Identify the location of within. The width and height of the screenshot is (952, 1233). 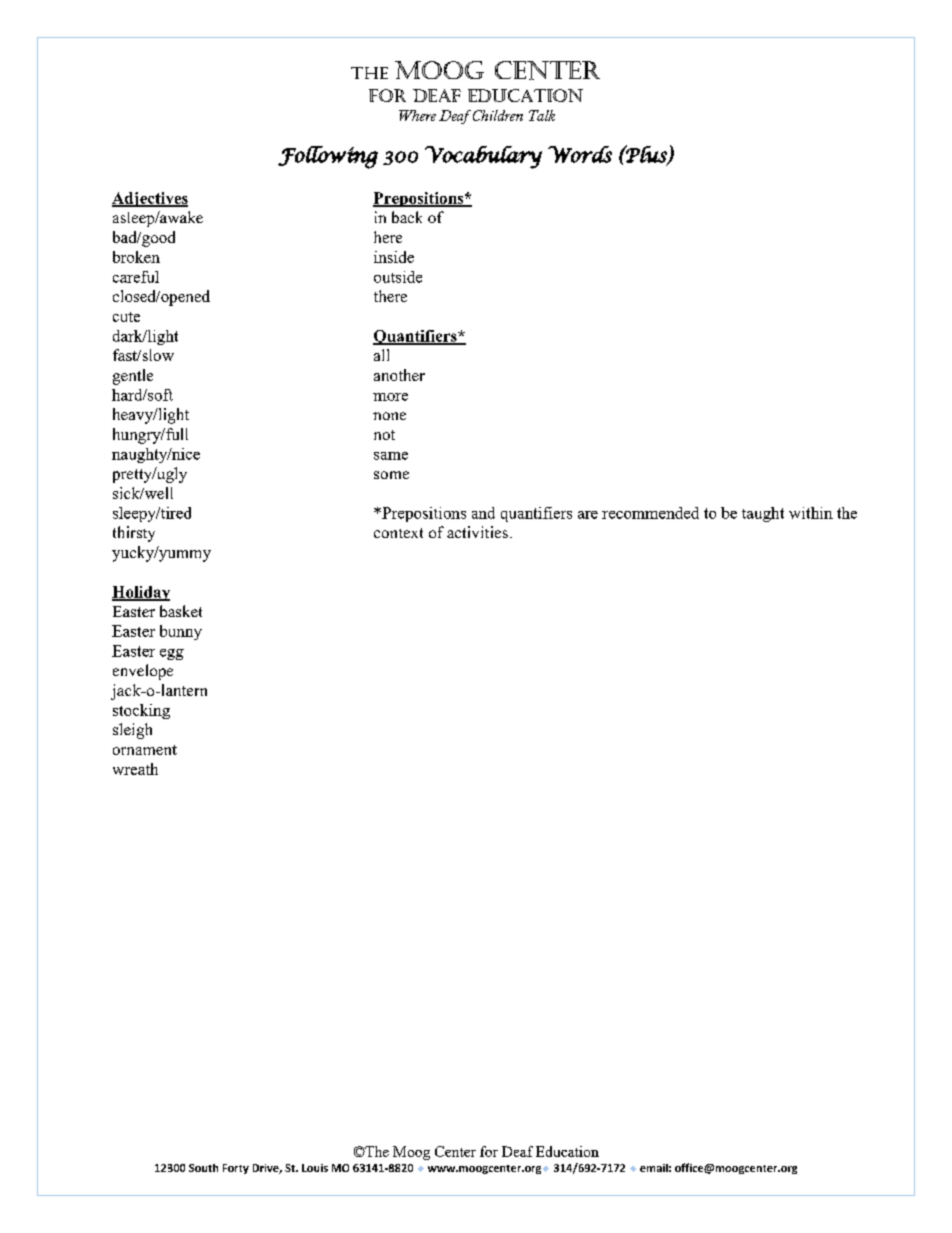
(811, 513).
